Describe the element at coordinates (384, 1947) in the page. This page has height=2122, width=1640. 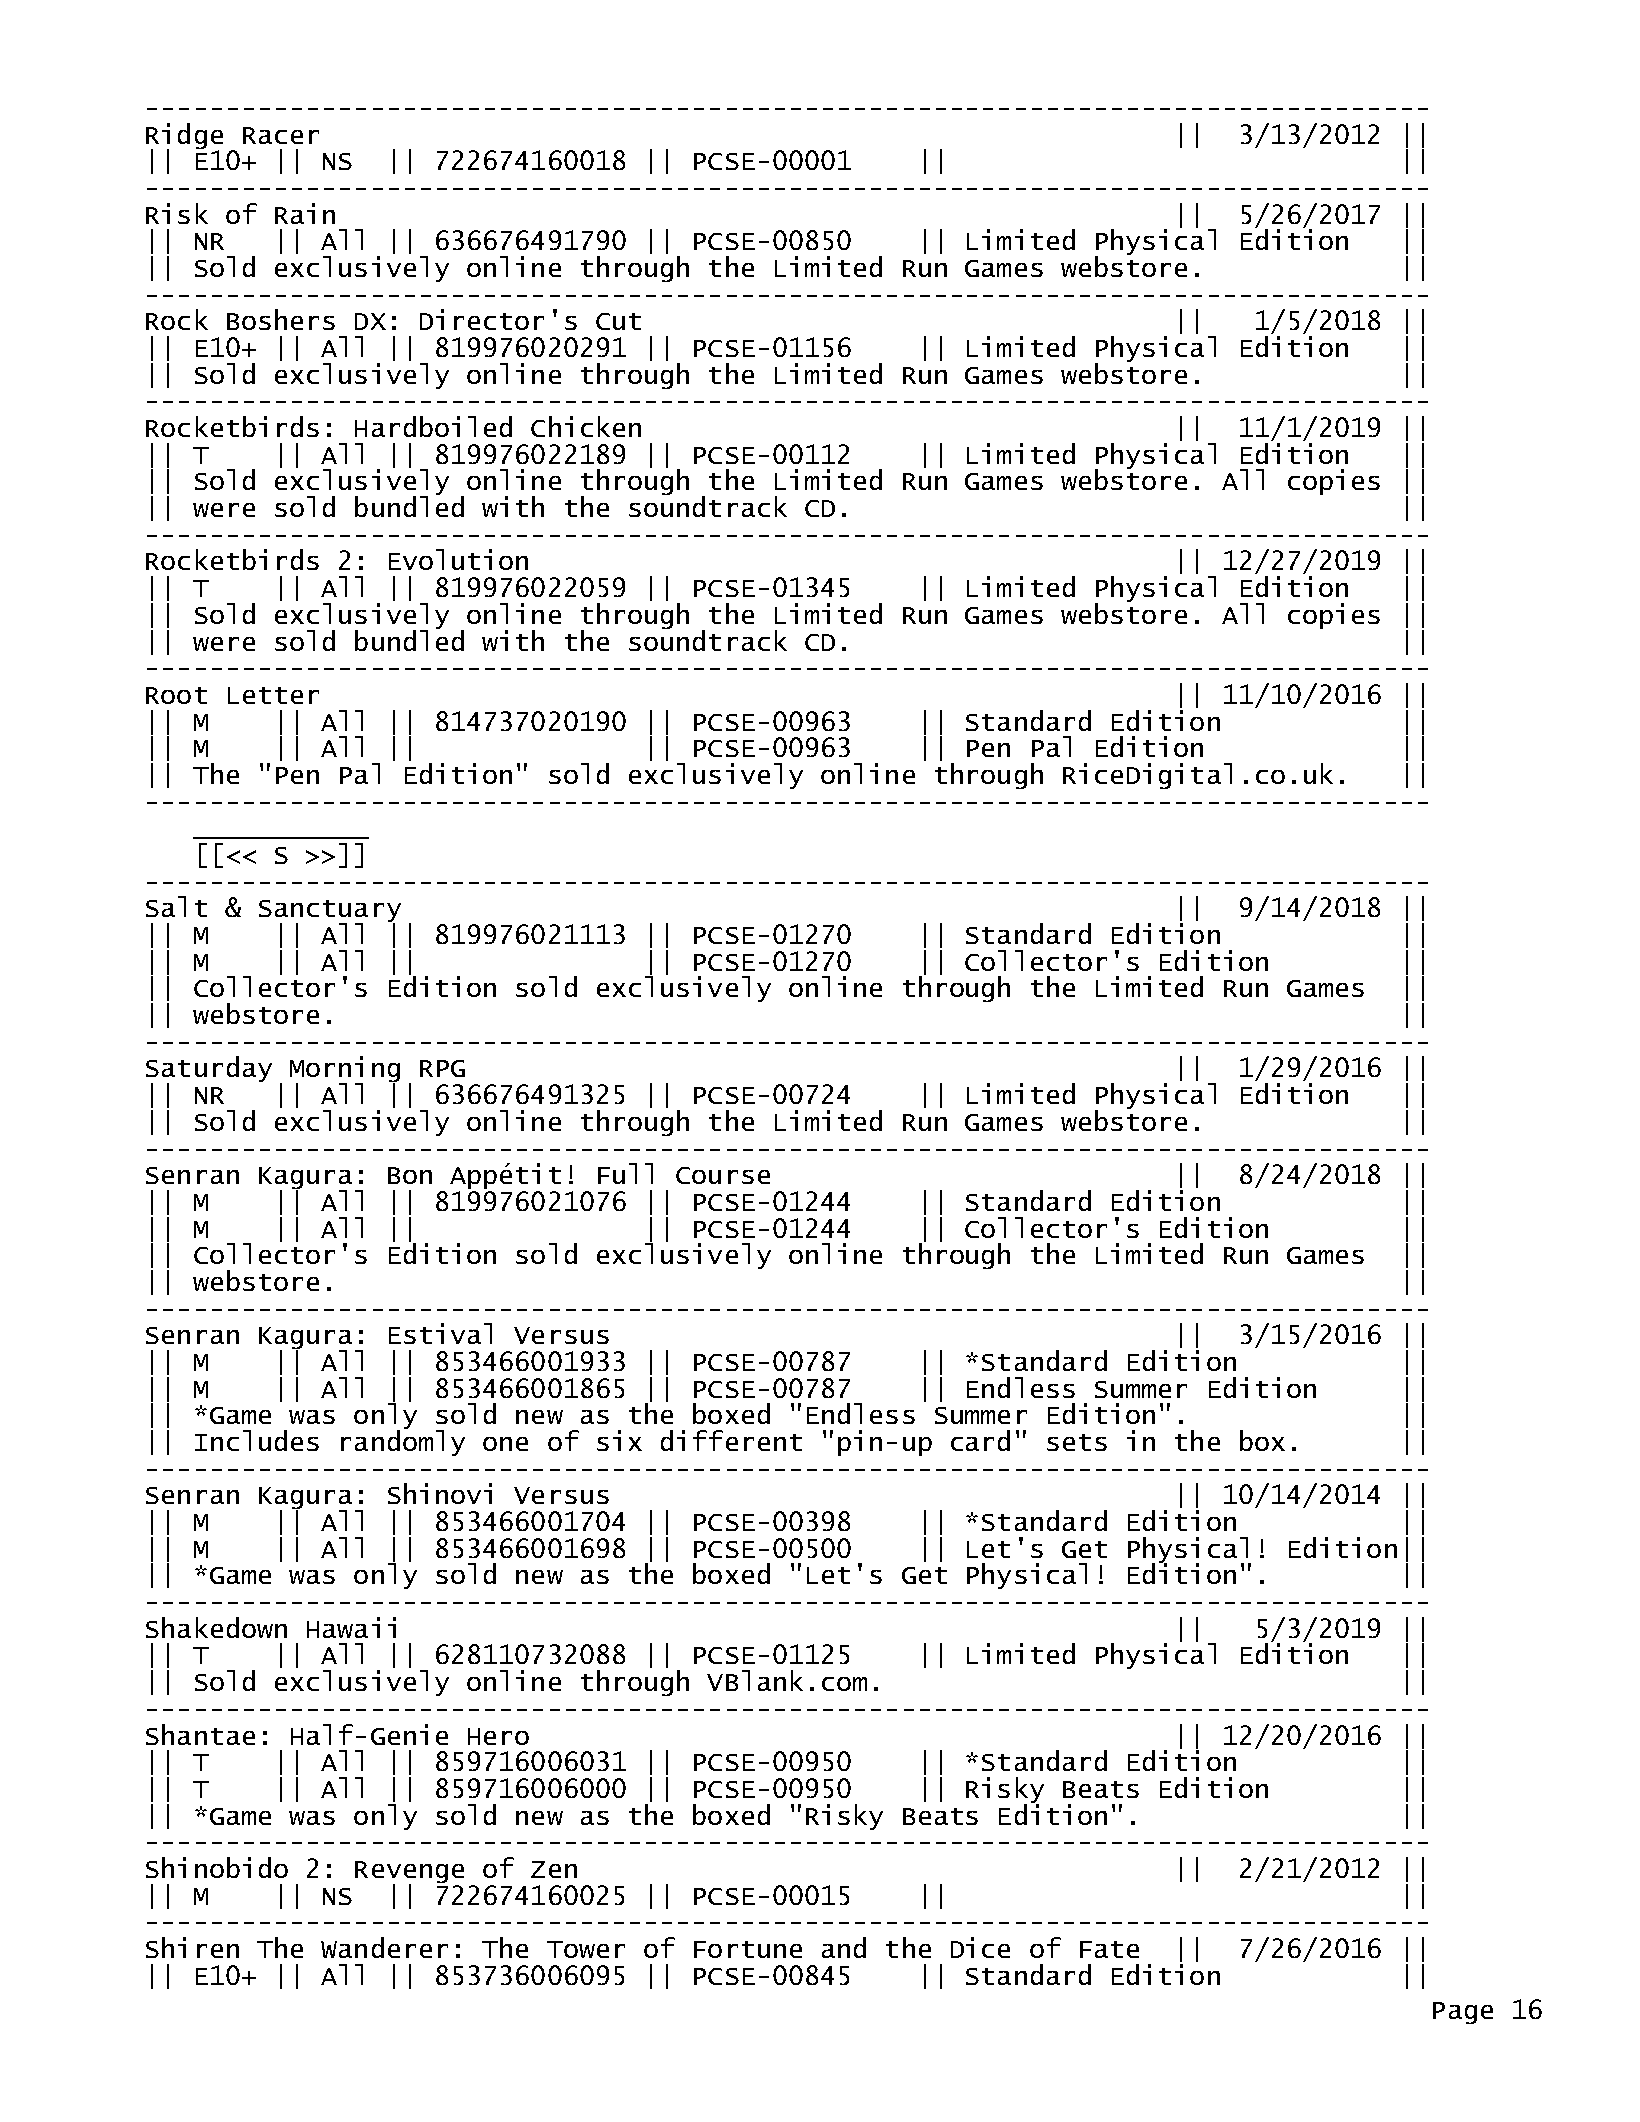
I see `Wanderer` at that location.
